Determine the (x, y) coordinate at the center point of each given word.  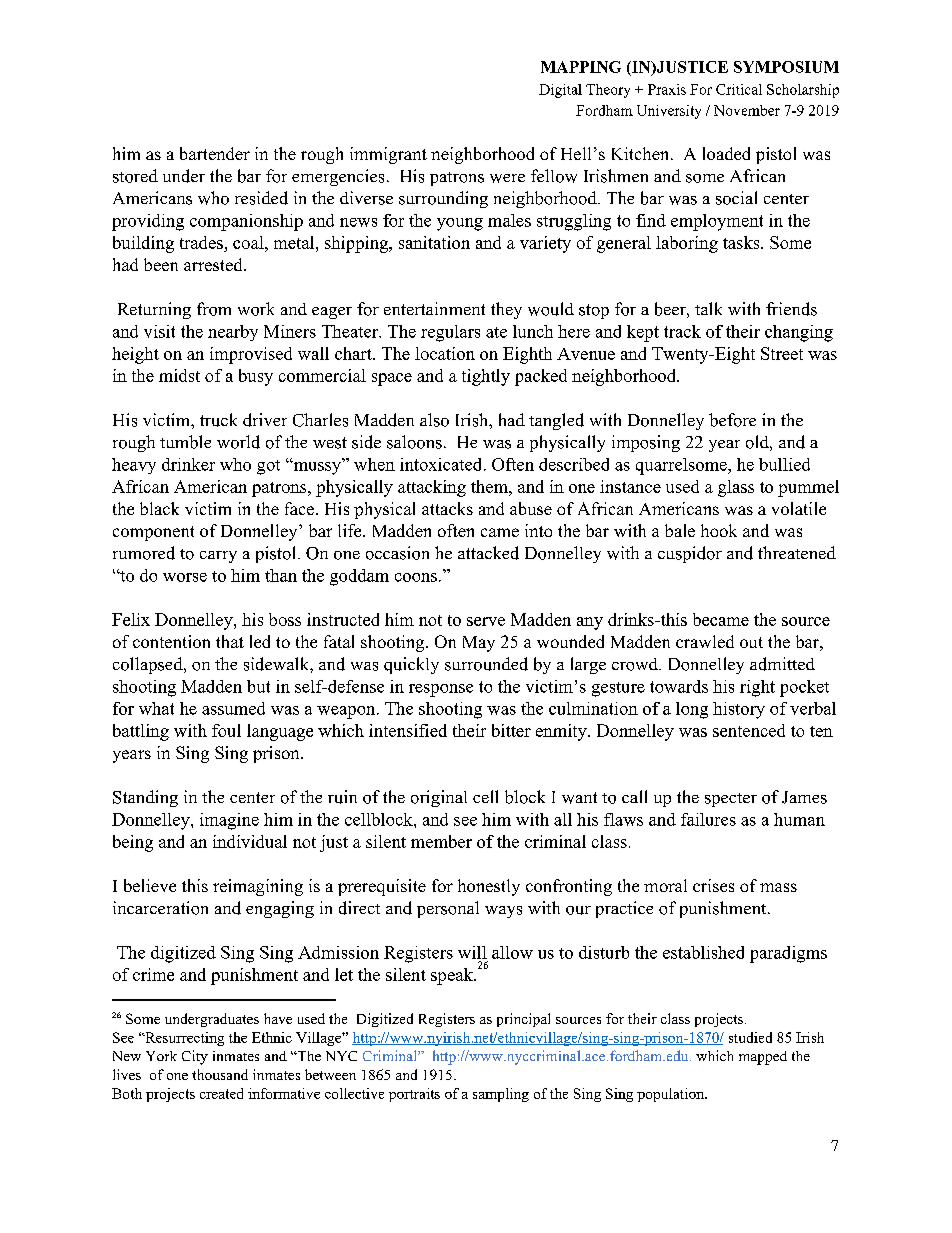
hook (719, 530)
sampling (501, 1095)
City (195, 1057)
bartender (215, 153)
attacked (488, 553)
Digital (560, 91)
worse (185, 577)
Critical (739, 89)
